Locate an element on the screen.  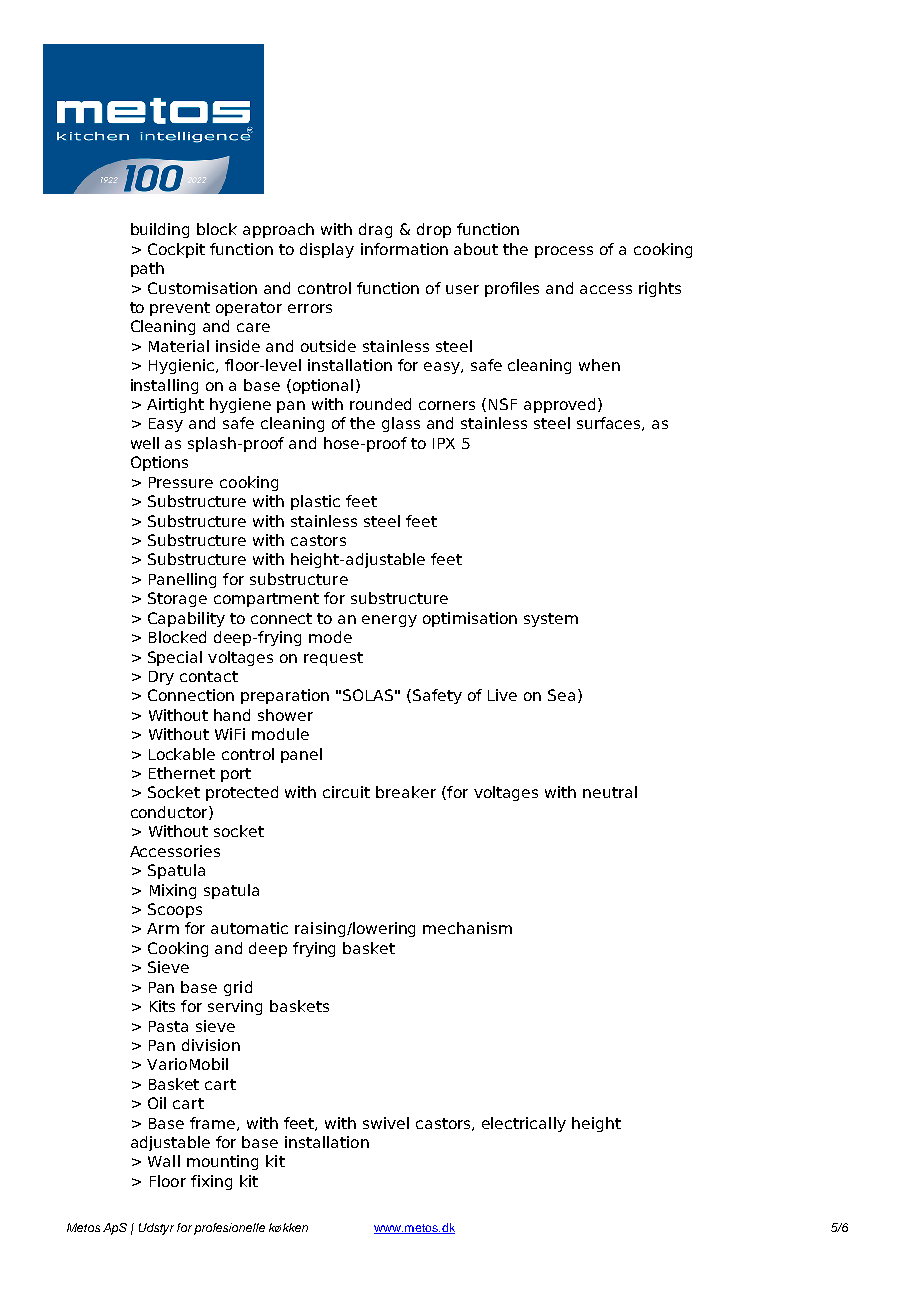
neutral is located at coordinates (610, 792).
